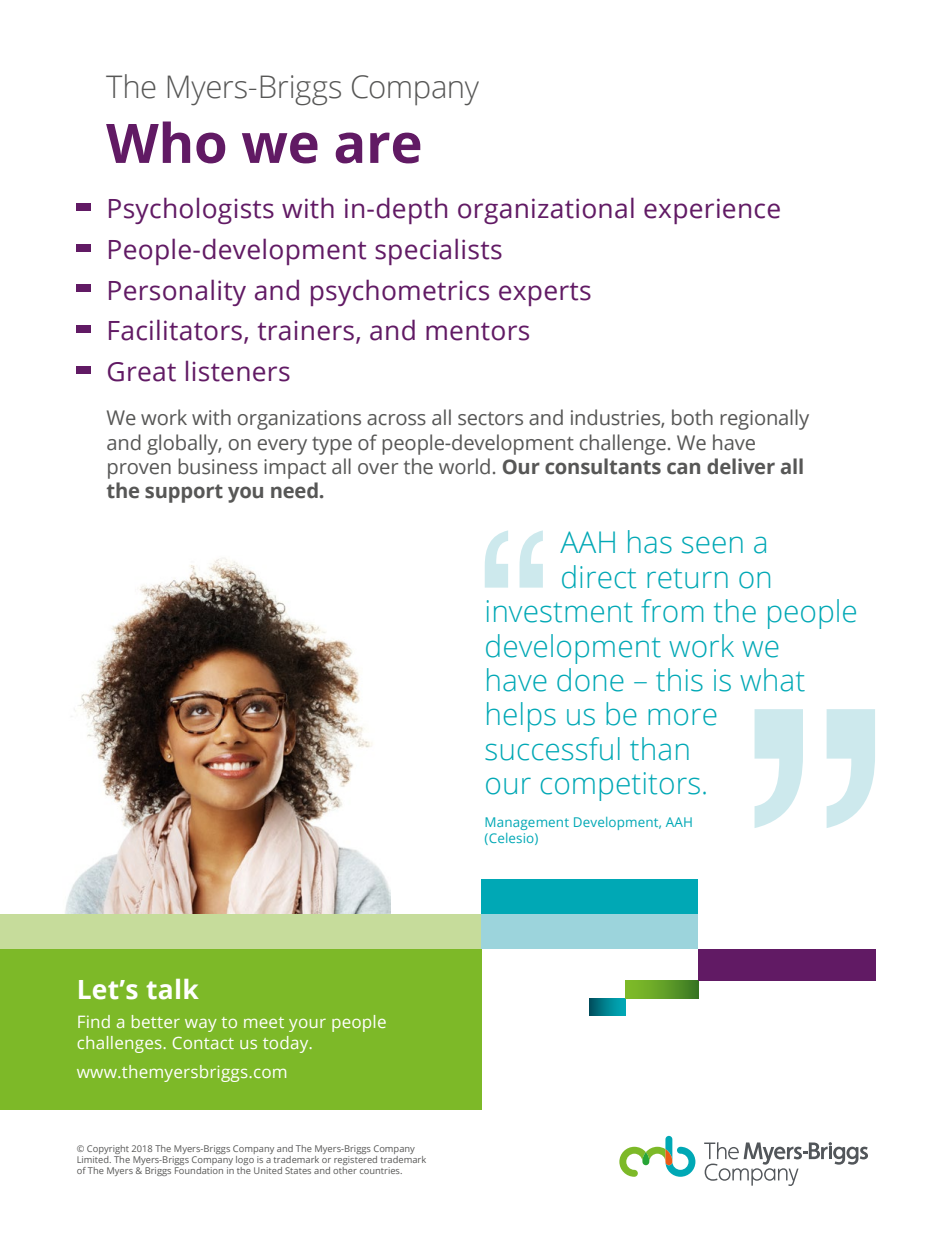 The height and width of the screenshot is (1233, 952). Describe the element at coordinates (199, 1170) in the screenshot. I see `Foundation` at that location.
